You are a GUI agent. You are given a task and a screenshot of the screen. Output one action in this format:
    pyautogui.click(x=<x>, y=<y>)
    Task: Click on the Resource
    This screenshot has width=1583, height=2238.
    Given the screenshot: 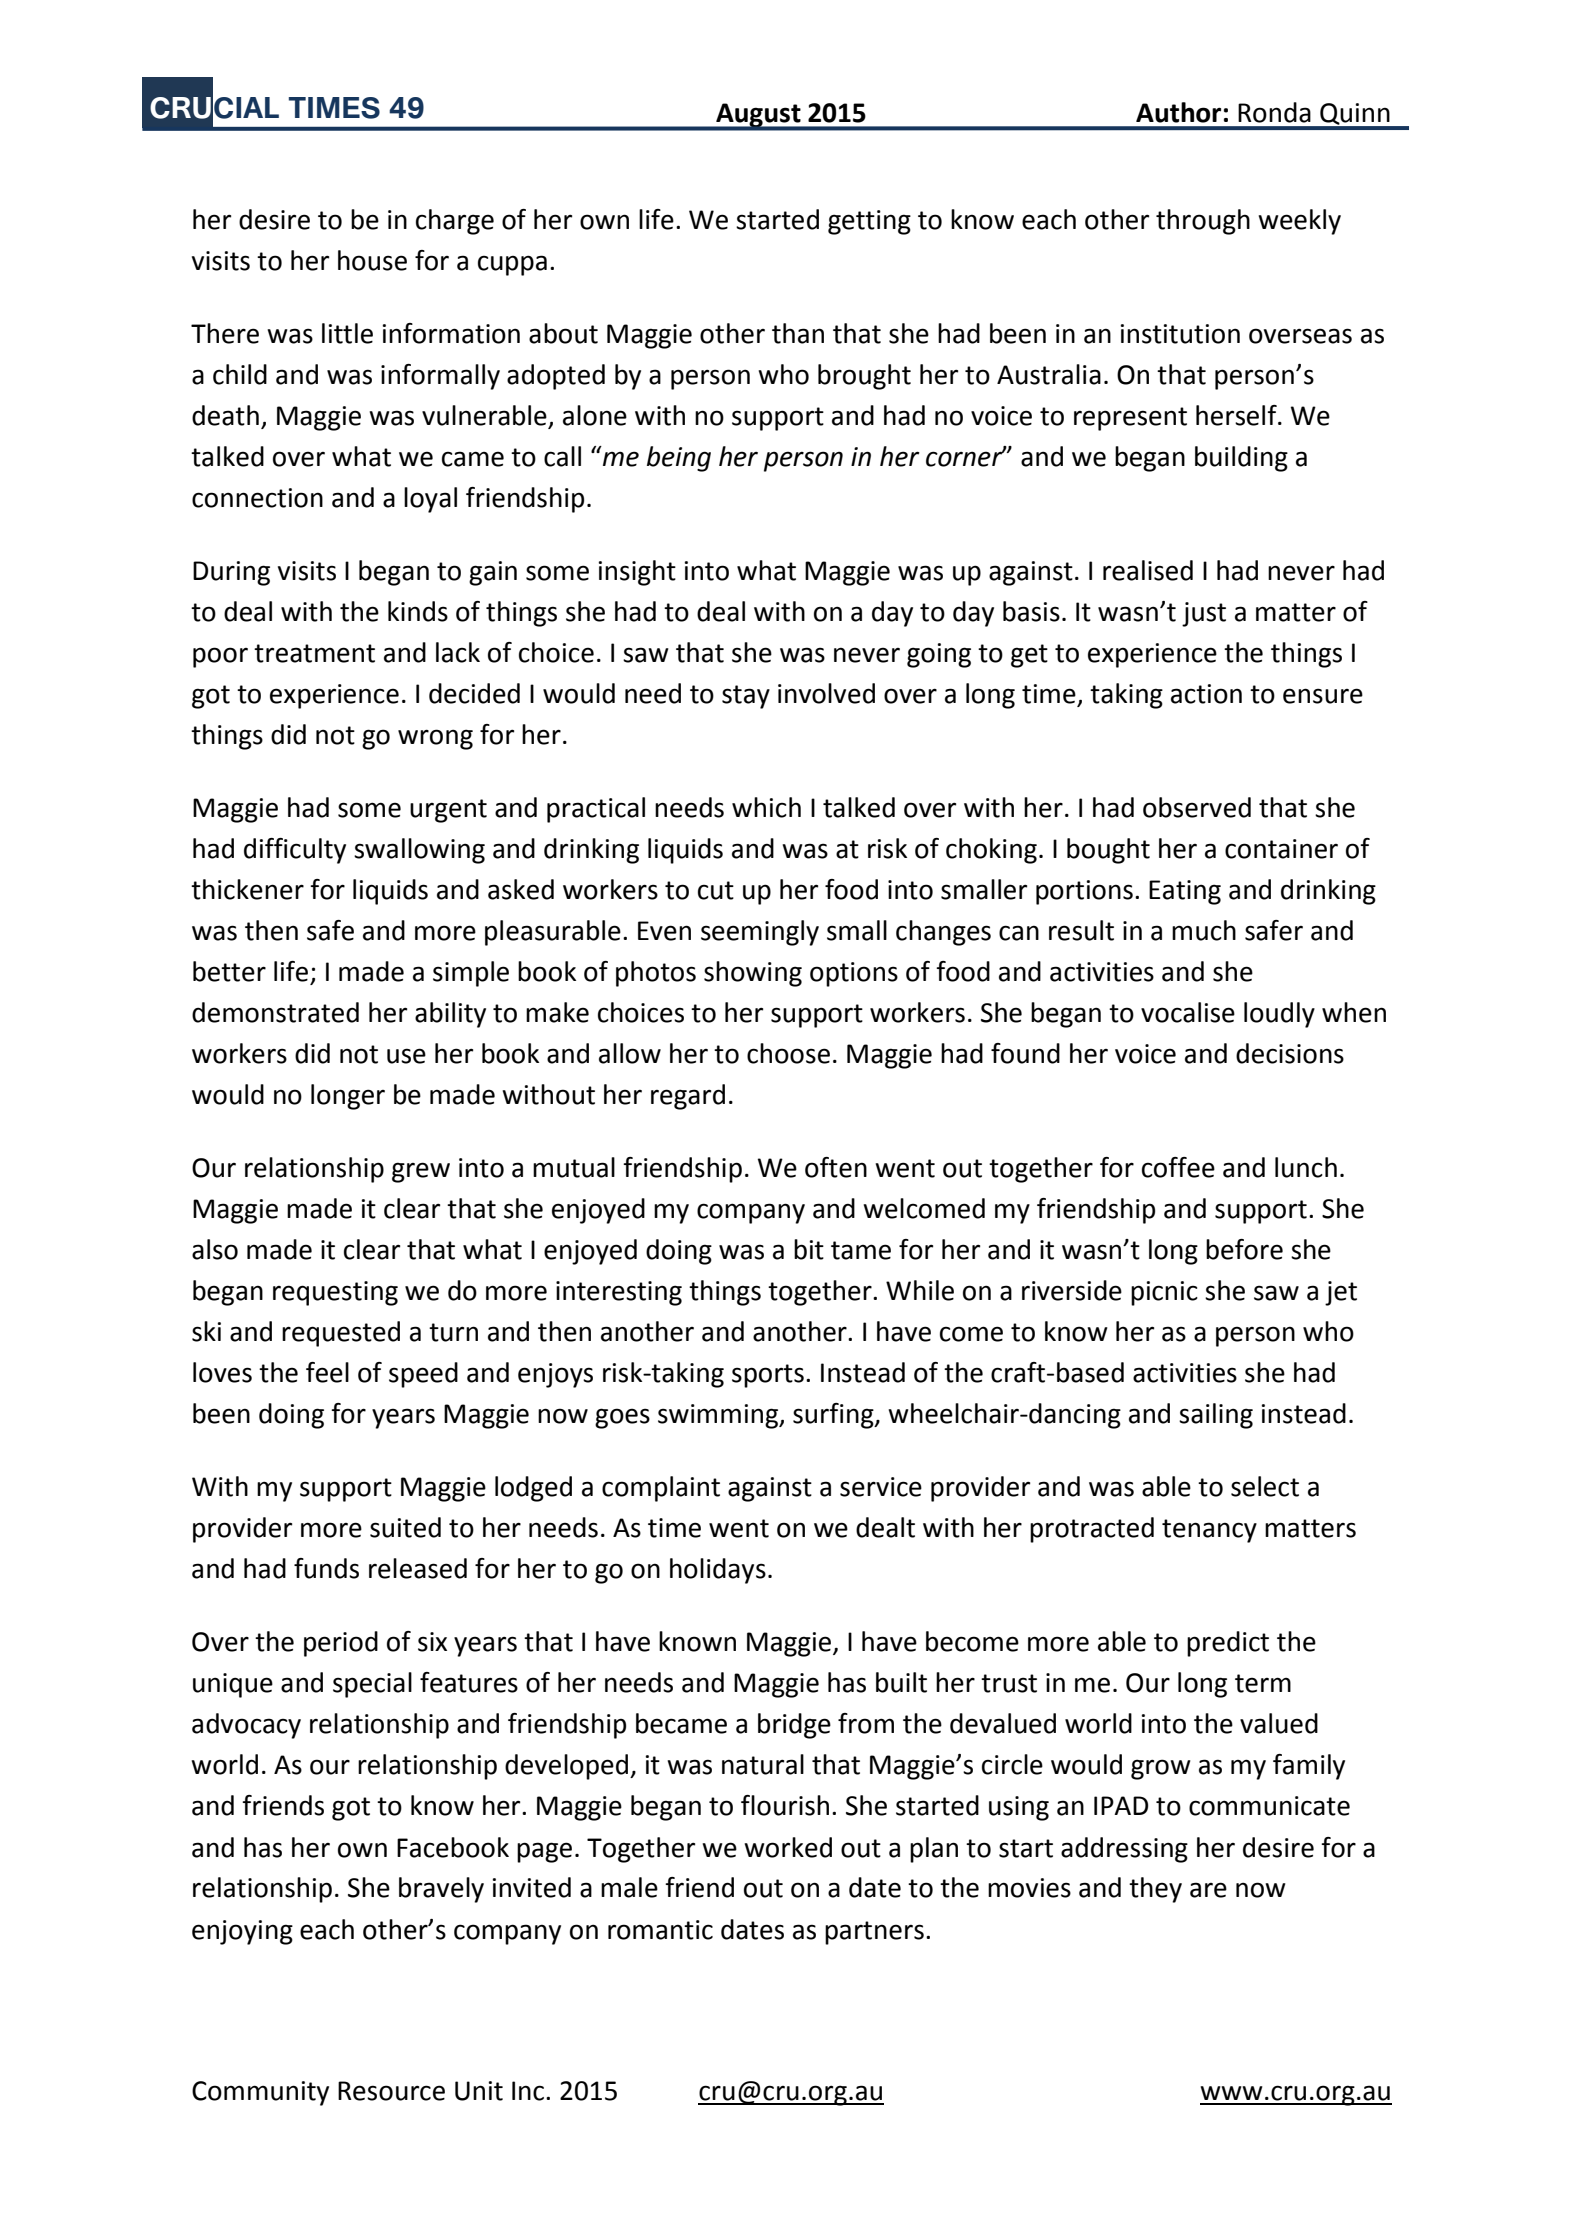 What is the action you would take?
    pyautogui.click(x=391, y=2091)
